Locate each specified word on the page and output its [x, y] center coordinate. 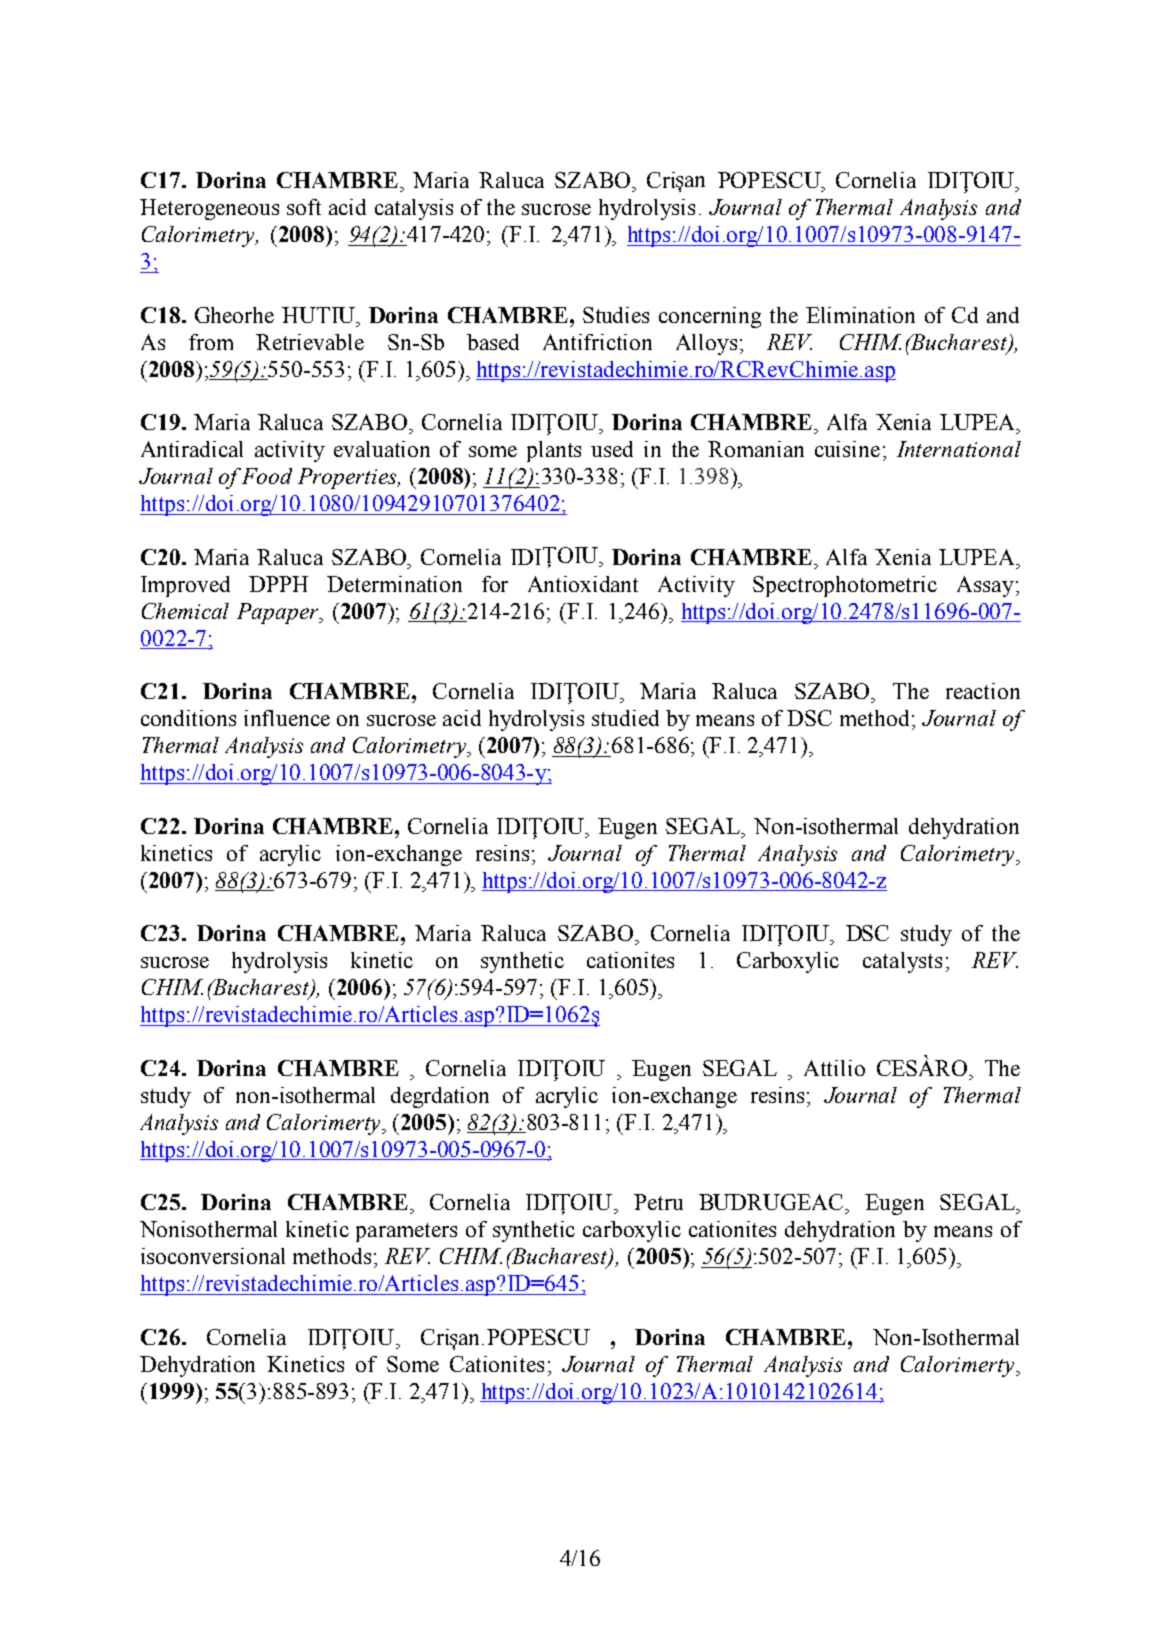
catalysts [902, 962]
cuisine [847, 449]
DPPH [278, 584]
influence [287, 718]
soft [304, 207]
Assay [985, 586]
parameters [406, 1232]
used [612, 449]
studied [625, 718]
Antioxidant [583, 584]
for [495, 584]
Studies [616, 315]
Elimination [860, 315]
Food [267, 476]
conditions [188, 718]
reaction [983, 691]
